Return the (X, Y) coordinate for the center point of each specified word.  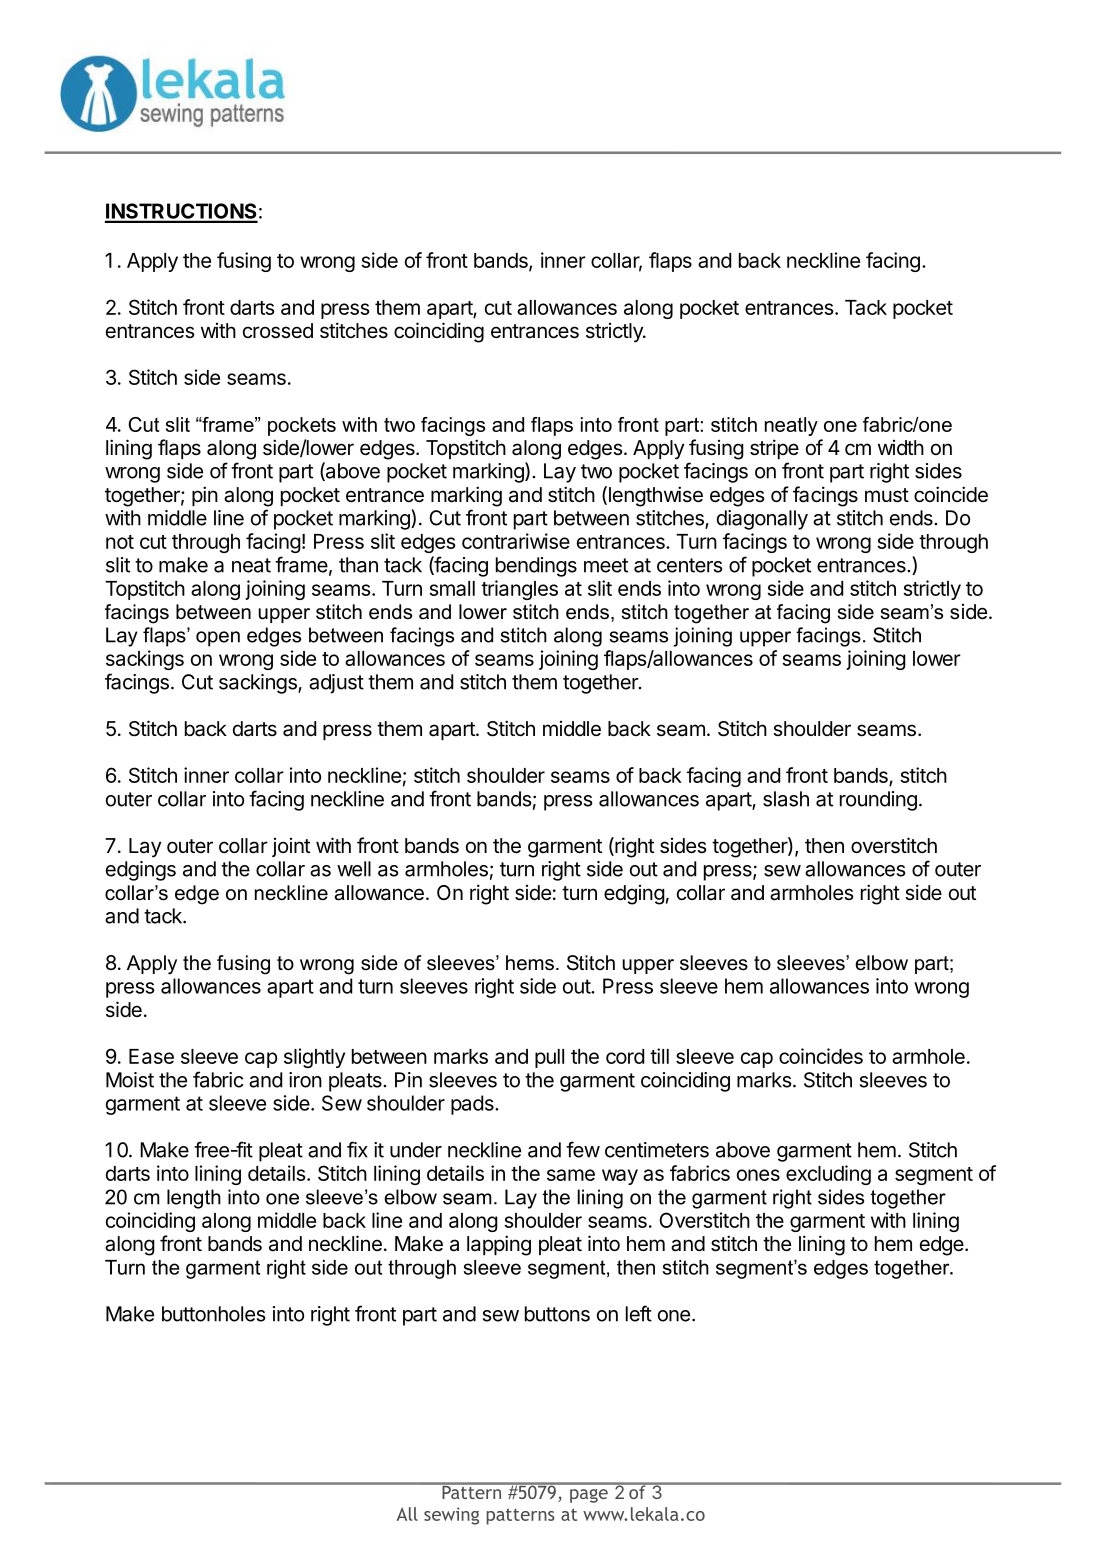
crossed (278, 331)
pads (473, 1105)
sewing (451, 1516)
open (218, 639)
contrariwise (516, 541)
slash (786, 799)
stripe (774, 449)
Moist (130, 1080)
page (589, 1496)
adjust (336, 684)
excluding (828, 1175)
